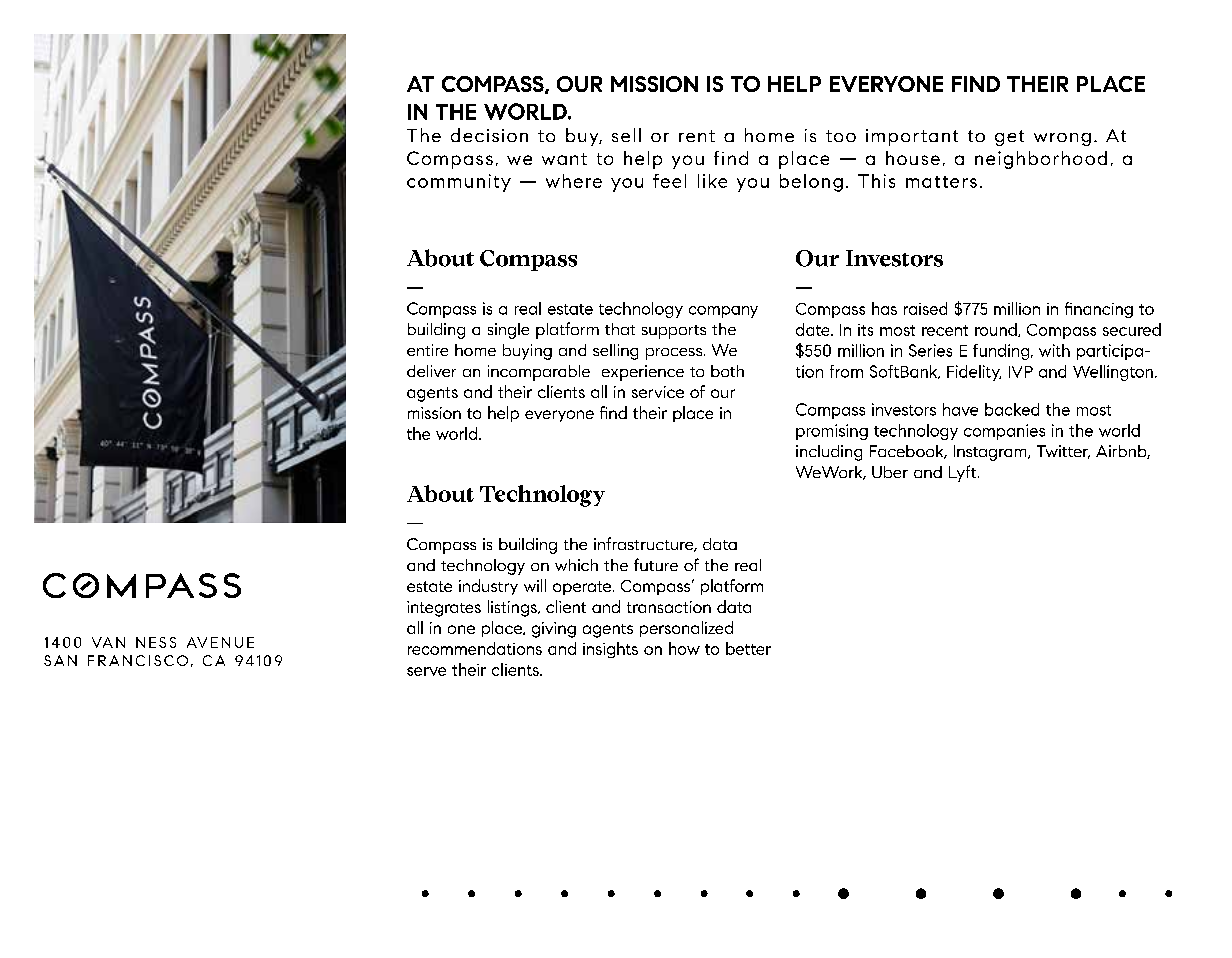  Describe the element at coordinates (832, 432) in the screenshot. I see `promising` at that location.
